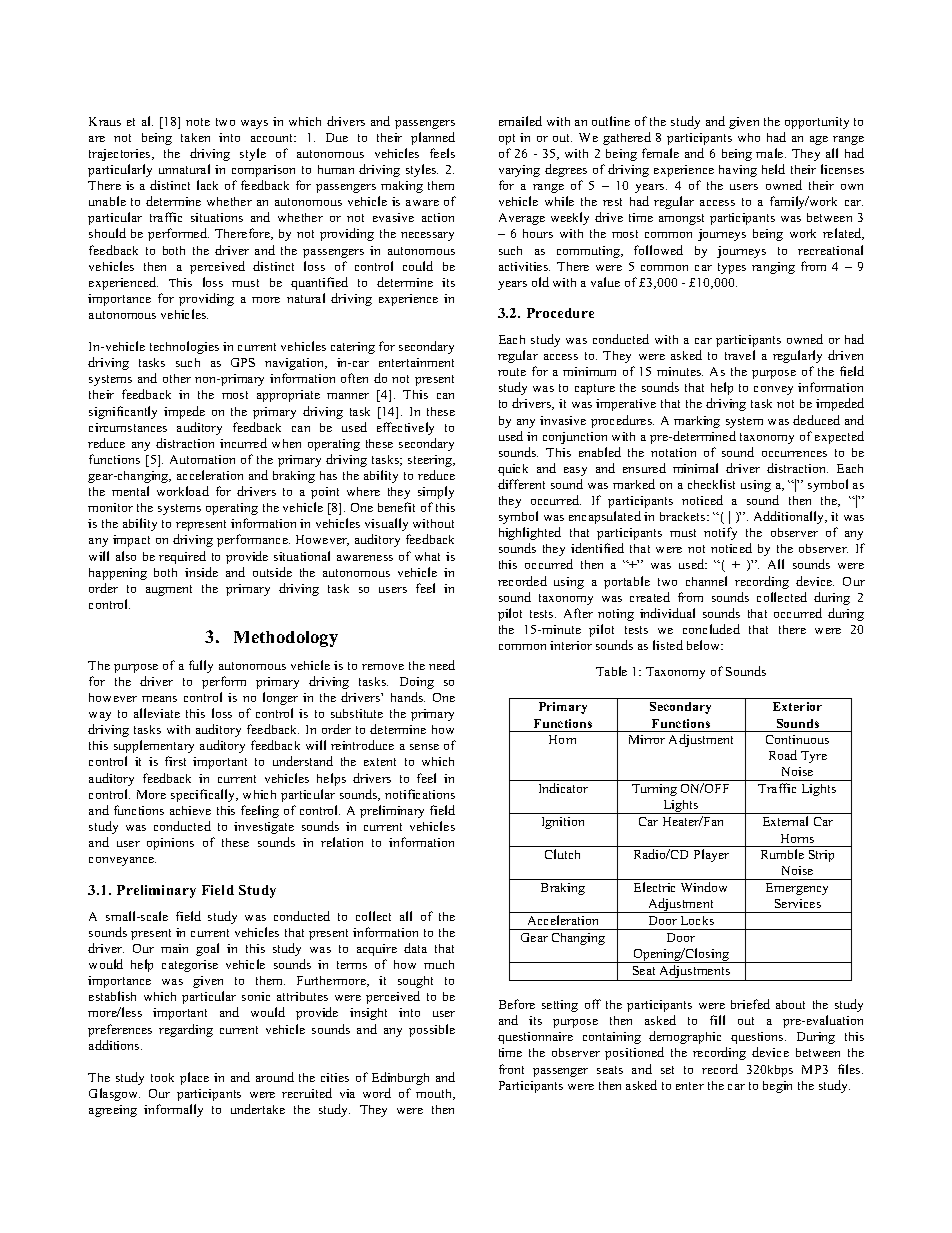  What do you see at coordinates (790, 517) in the screenshot?
I see `Additionally` at bounding box center [790, 517].
